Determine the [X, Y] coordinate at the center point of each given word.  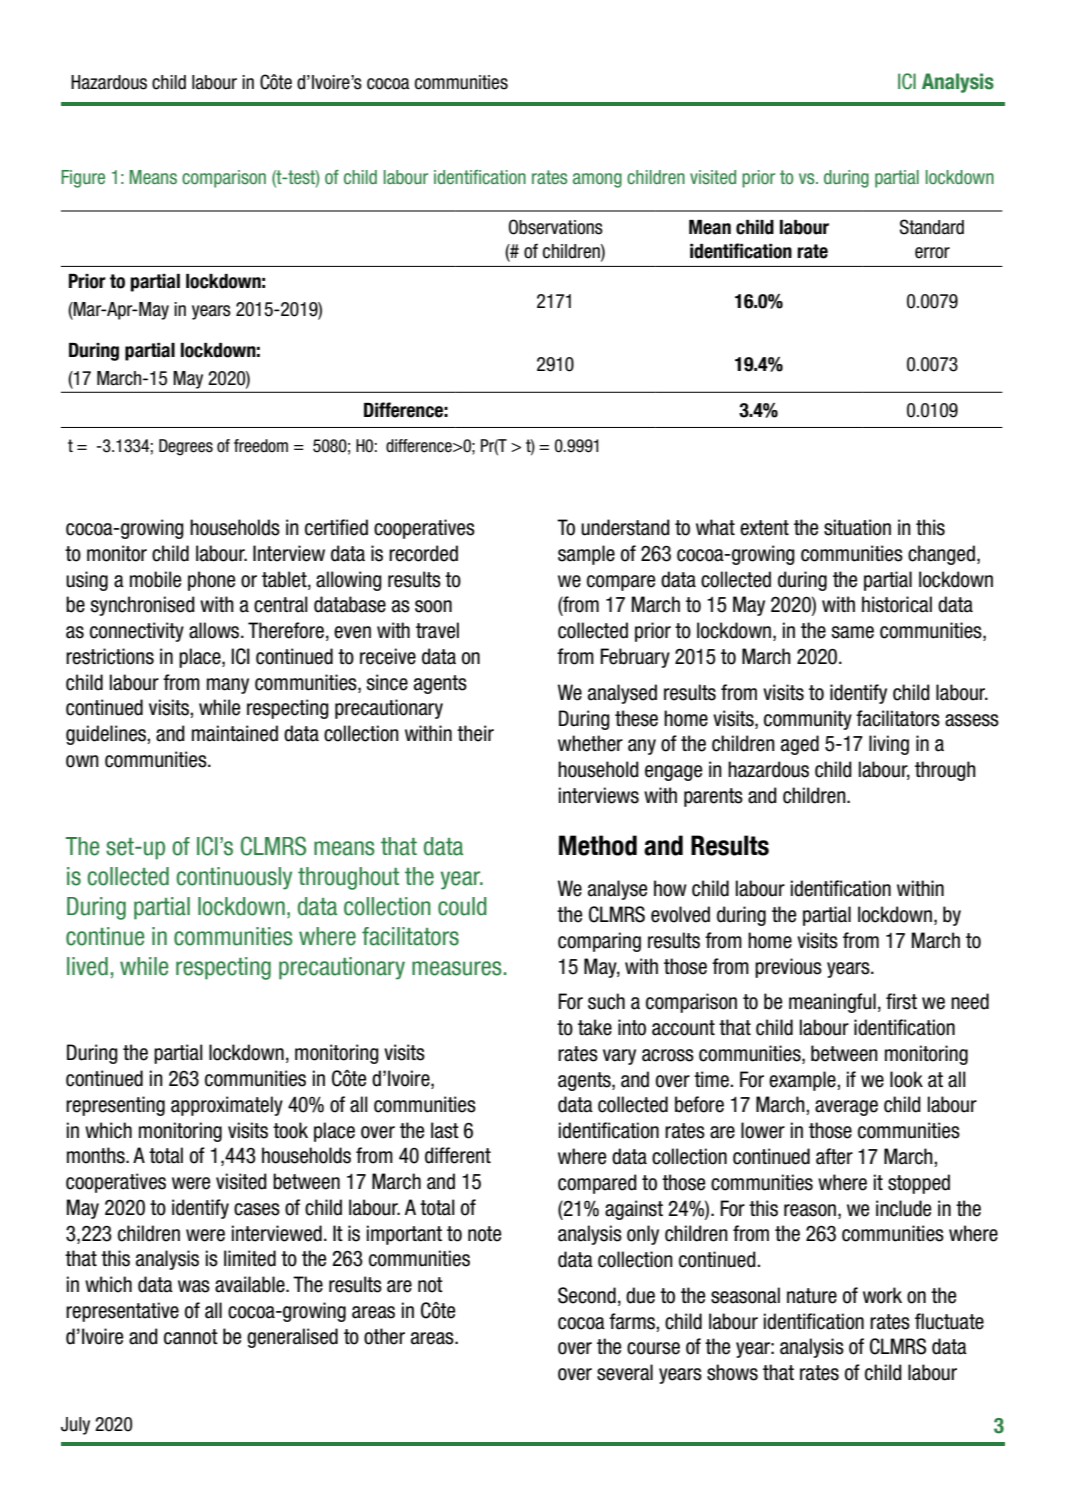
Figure [83, 179]
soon [433, 606]
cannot [191, 1337]
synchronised [143, 606]
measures [457, 968]
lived [87, 966]
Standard [932, 227]
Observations [556, 227]
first [901, 1001]
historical [897, 604]
